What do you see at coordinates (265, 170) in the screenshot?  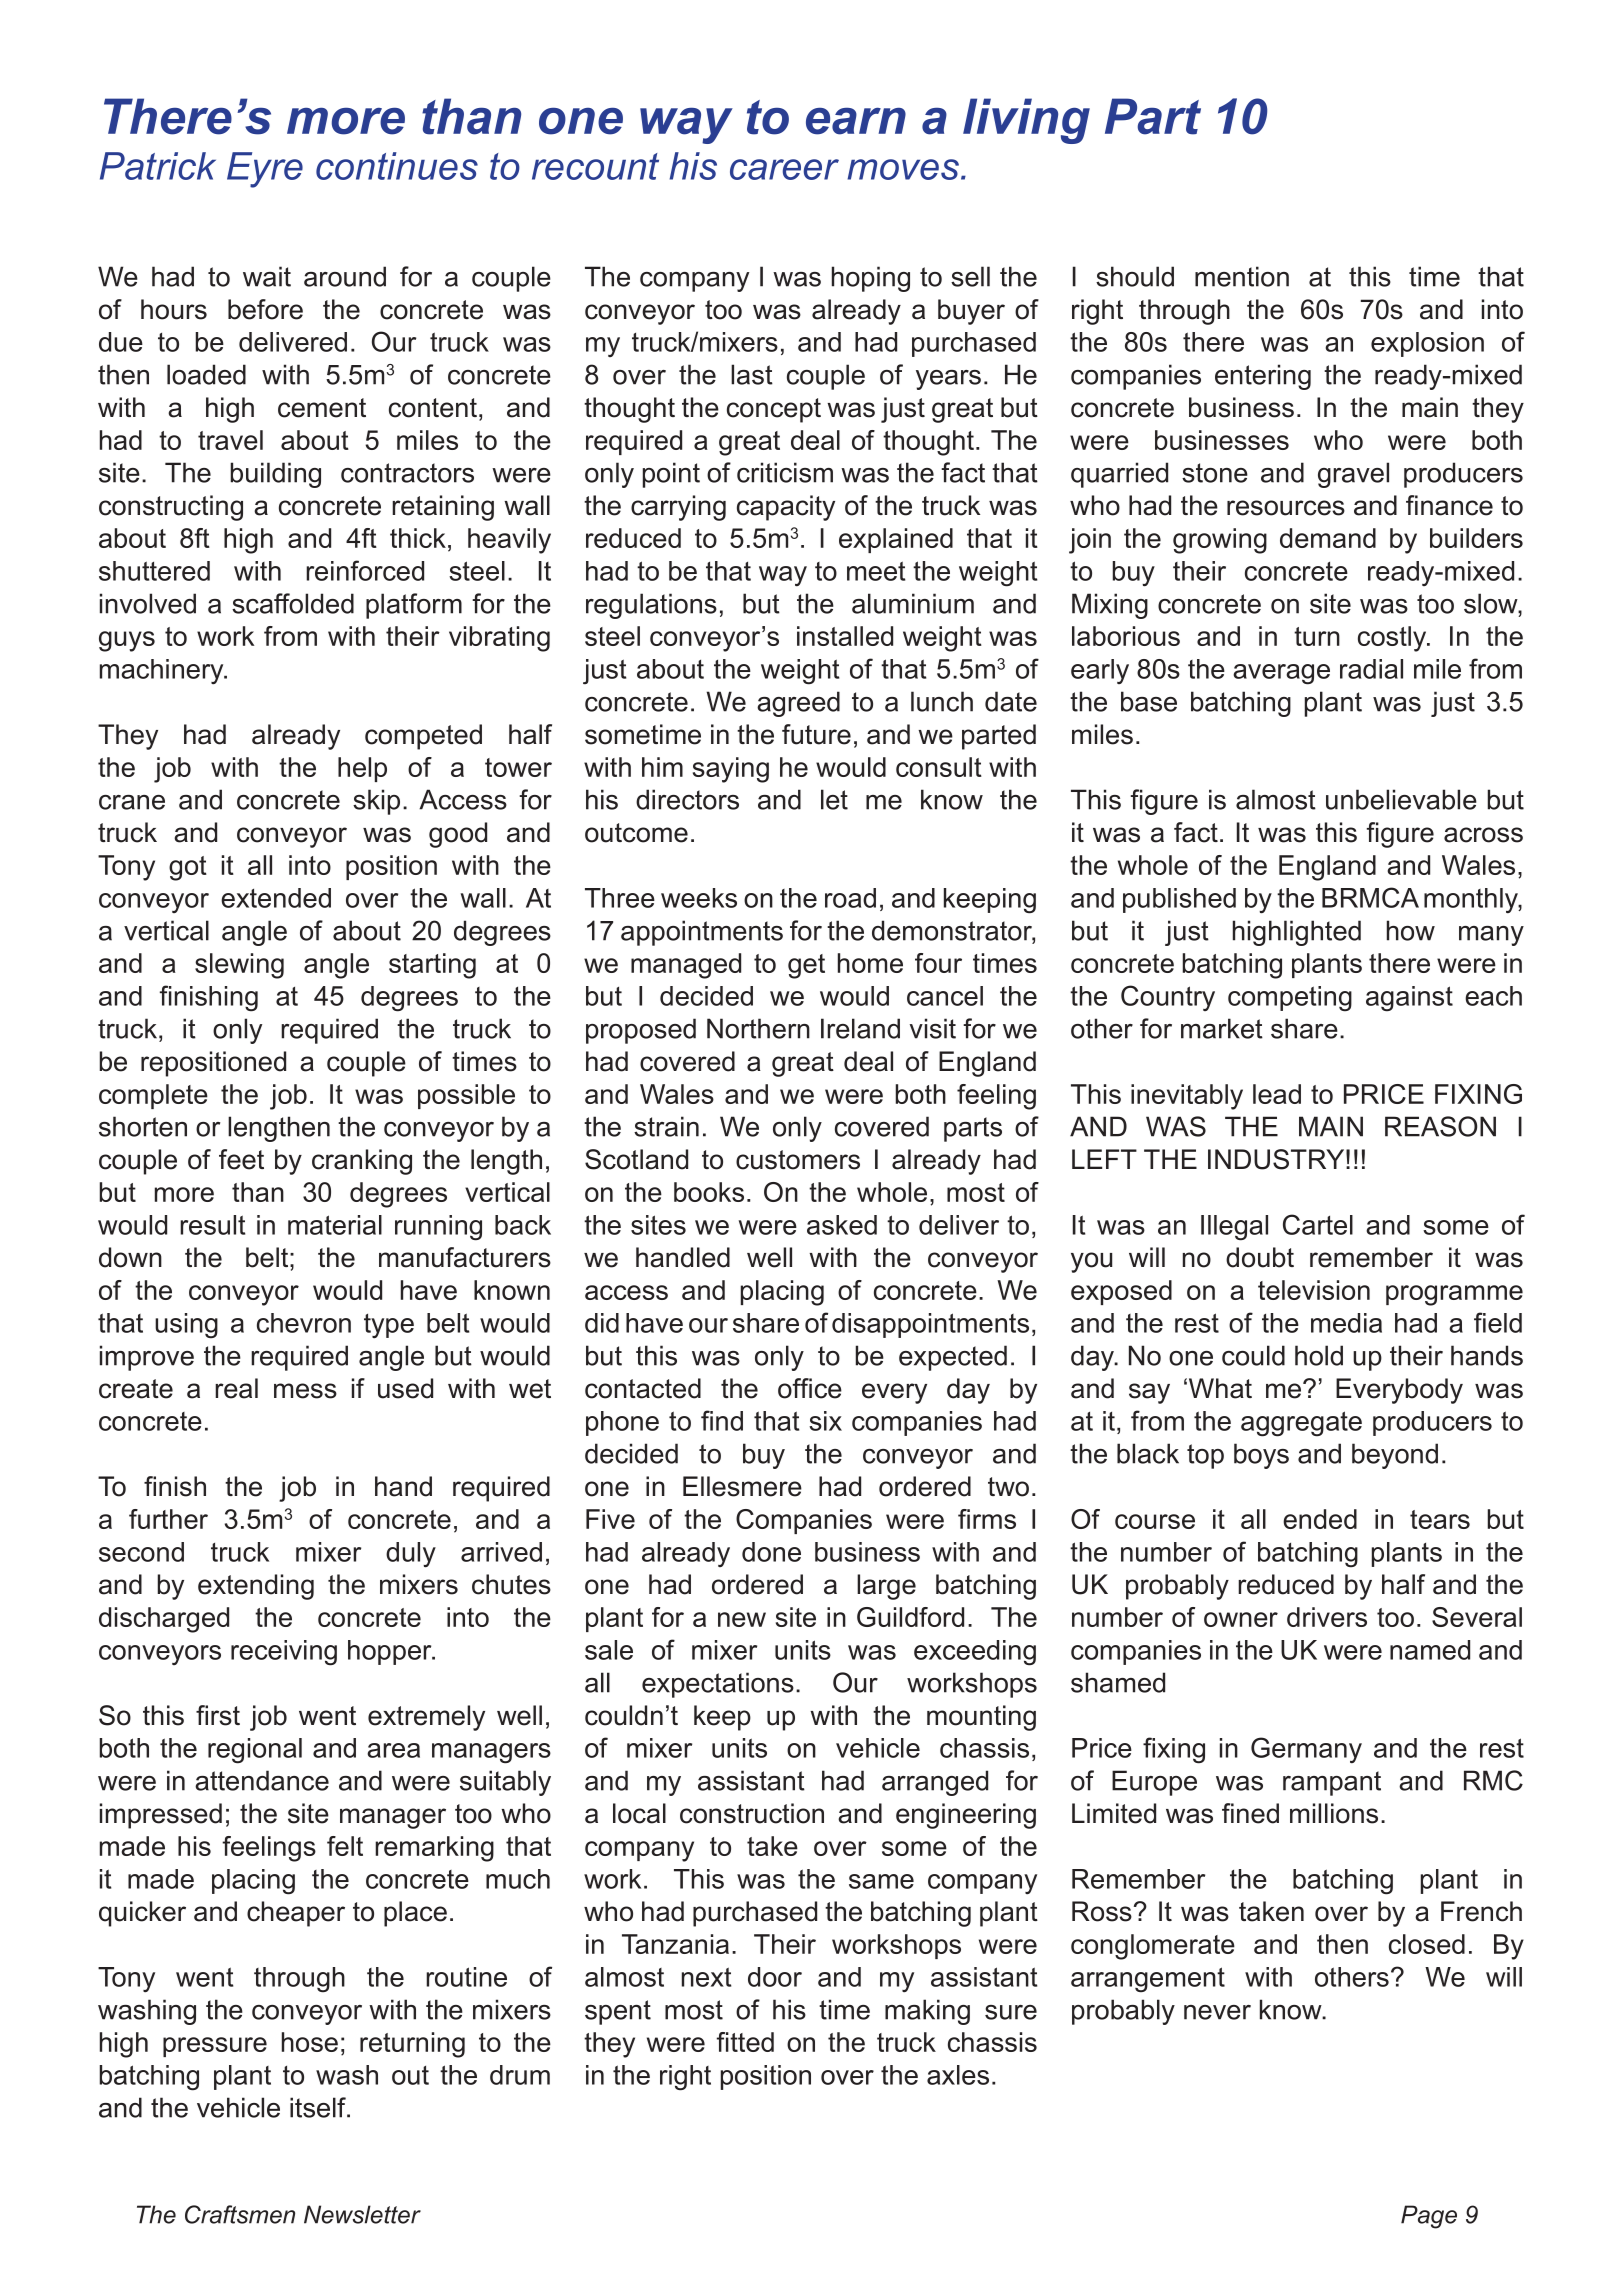 I see `Eyre` at bounding box center [265, 170].
